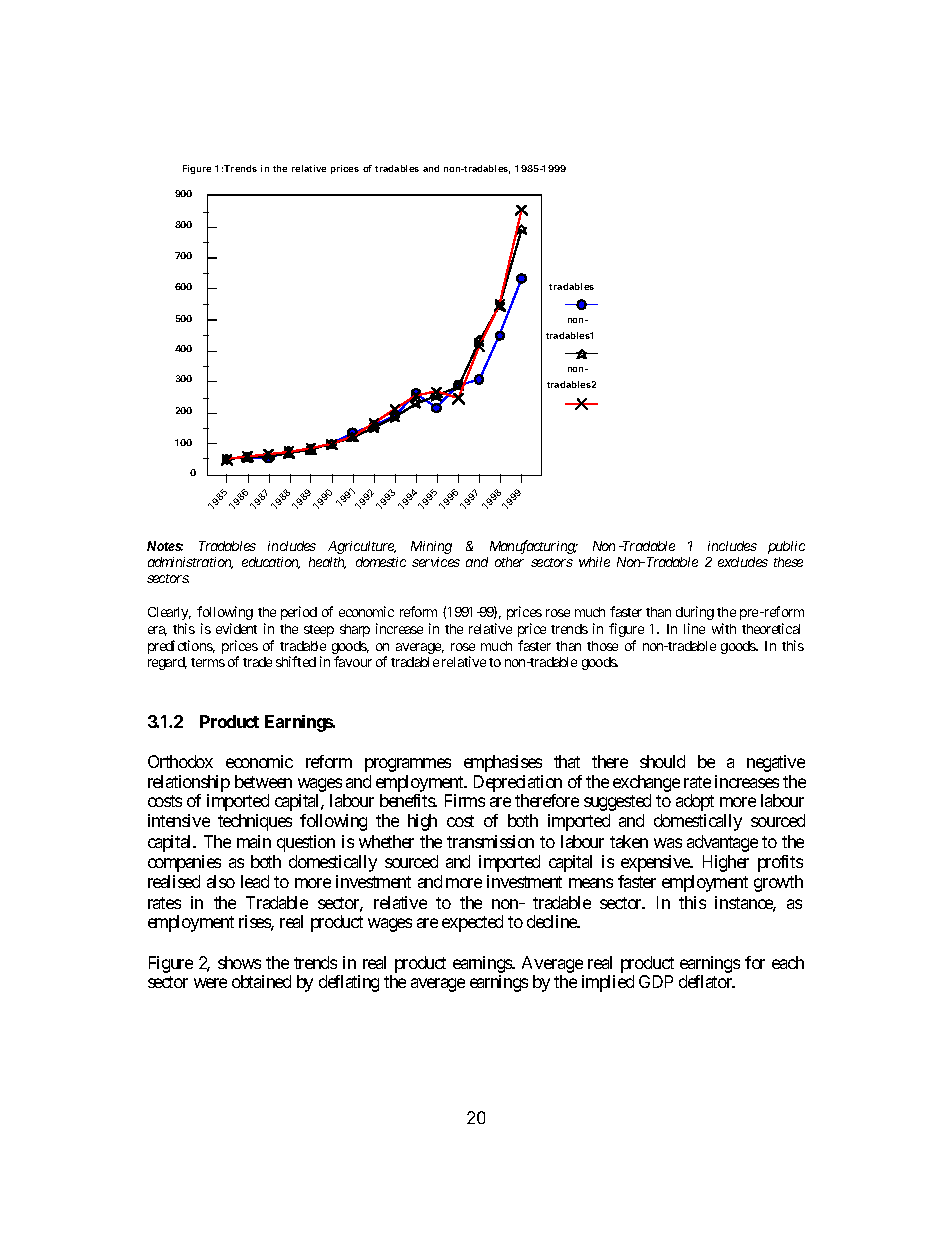 Image resolution: width=952 pixels, height=1233 pixels. Describe the element at coordinates (743, 562) in the screenshot. I see `excludes` at that location.
